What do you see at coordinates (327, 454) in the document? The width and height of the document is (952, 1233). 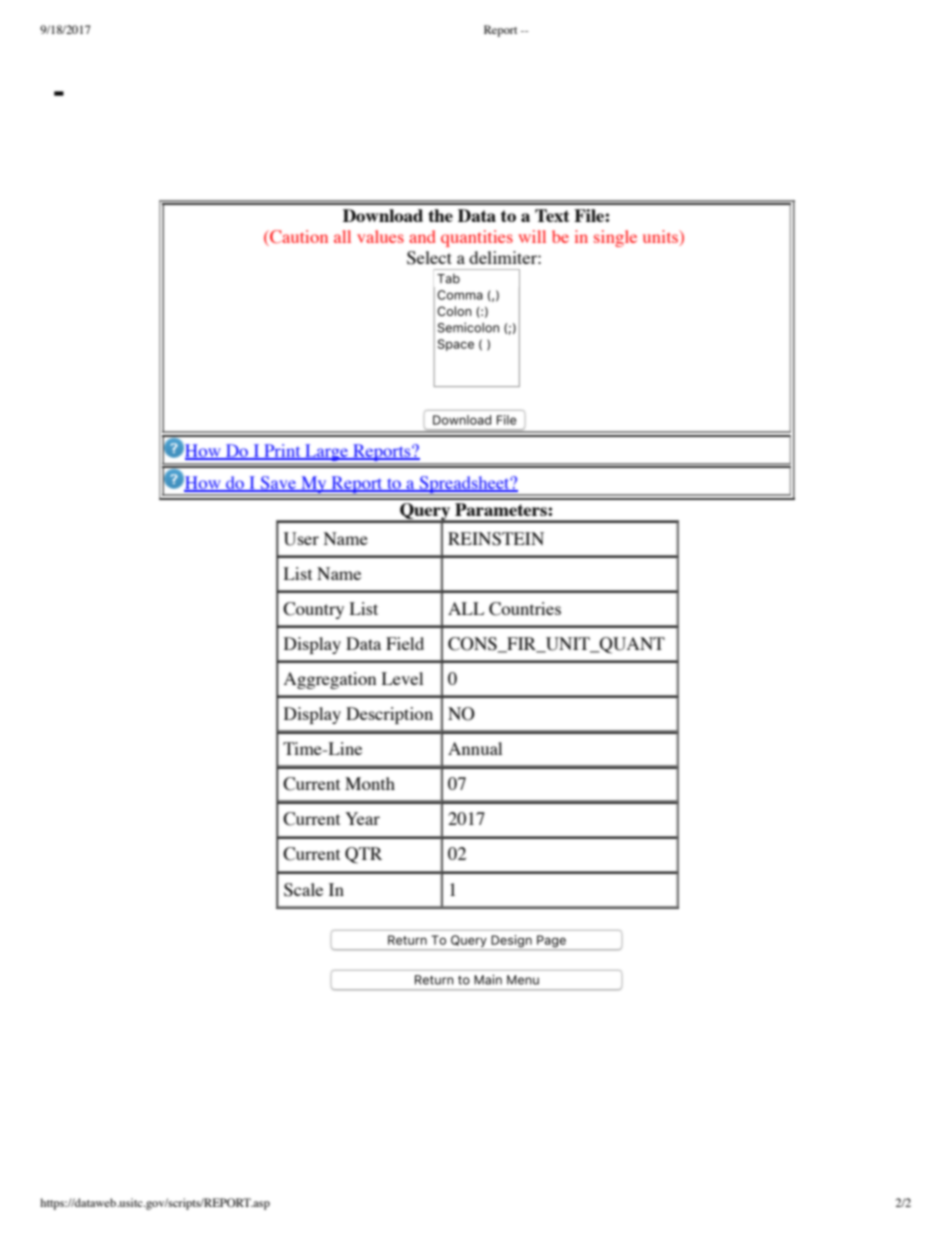 I see `Large` at bounding box center [327, 454].
